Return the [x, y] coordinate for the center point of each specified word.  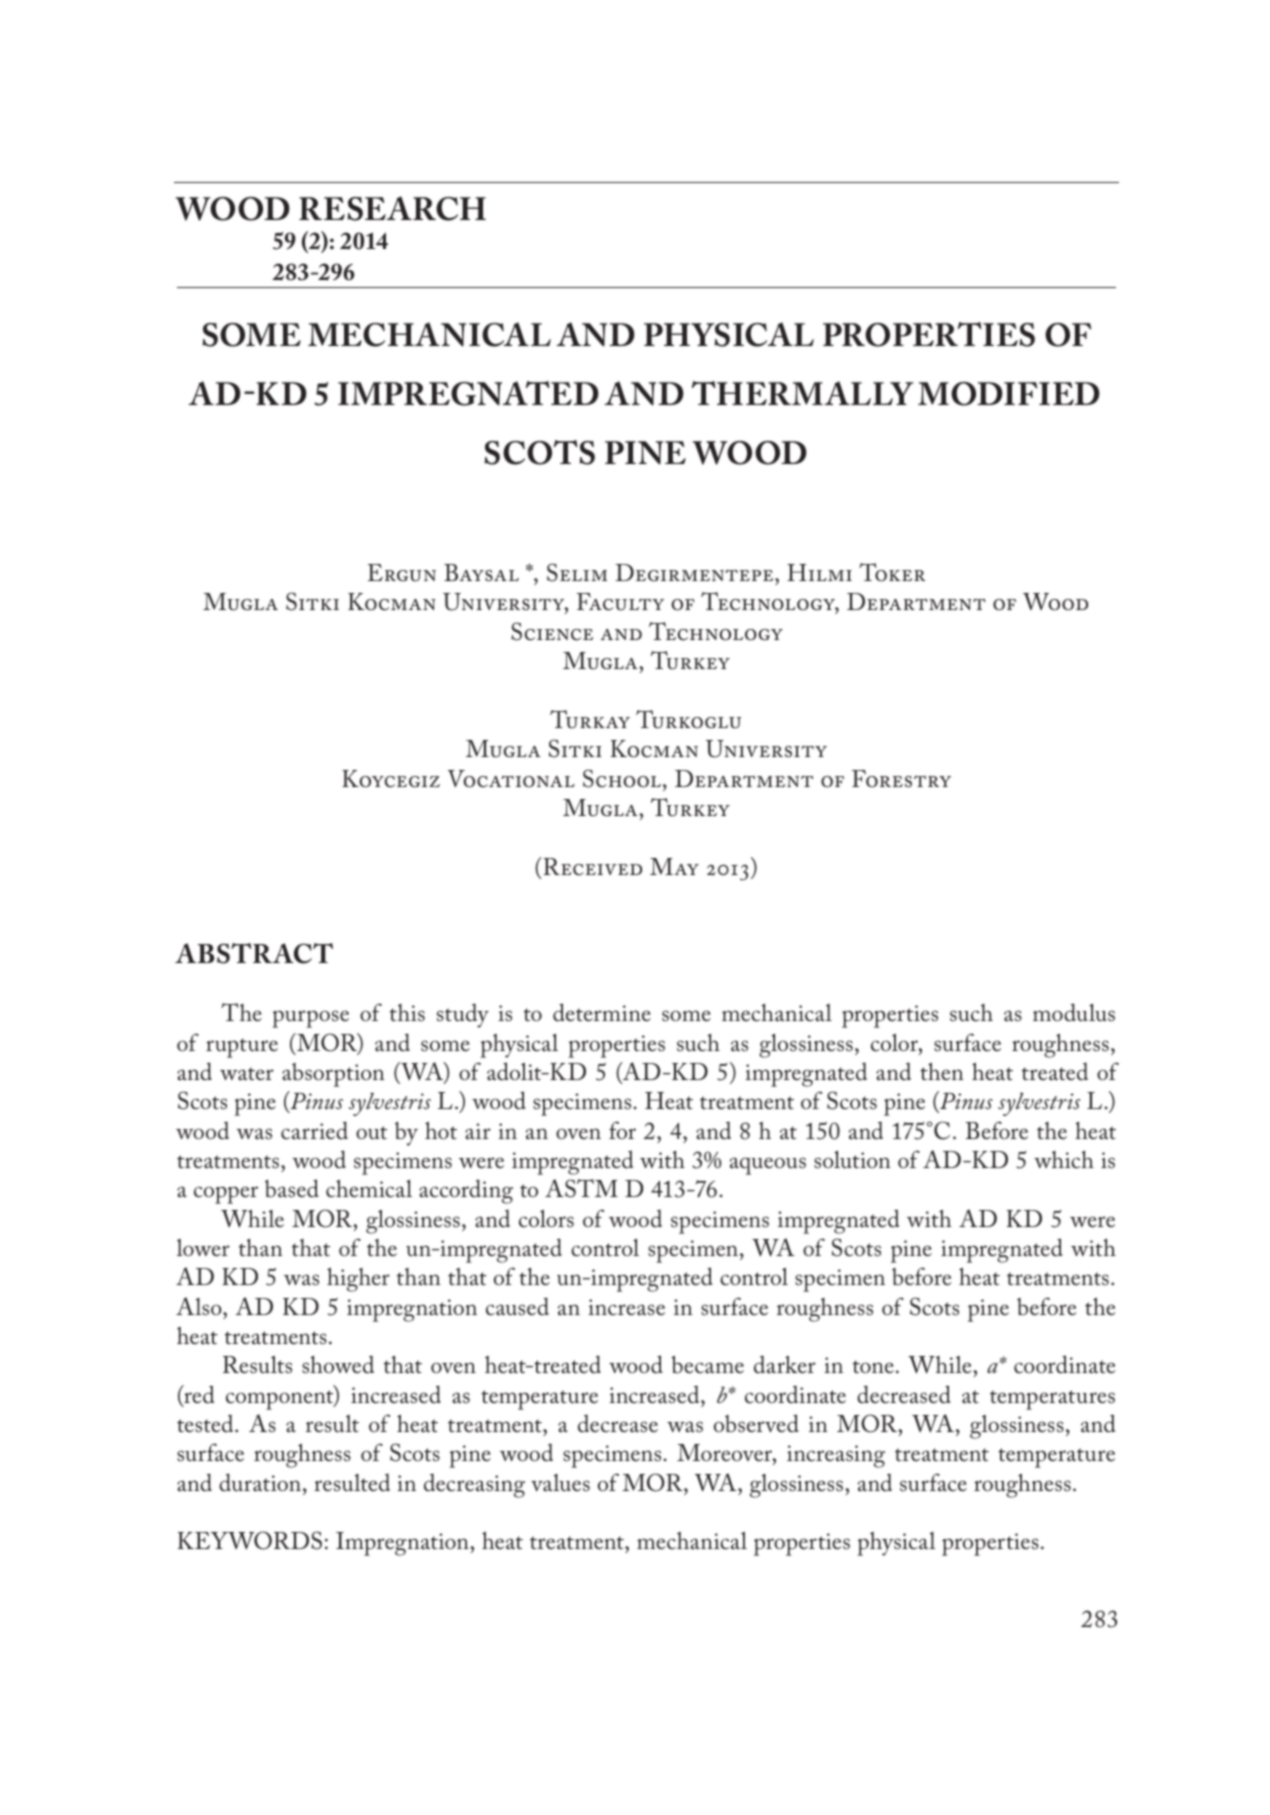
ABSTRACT [254, 953]
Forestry [901, 779]
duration [260, 1482]
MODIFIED [1009, 394]
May [674, 866]
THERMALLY [802, 393]
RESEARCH [392, 208]
